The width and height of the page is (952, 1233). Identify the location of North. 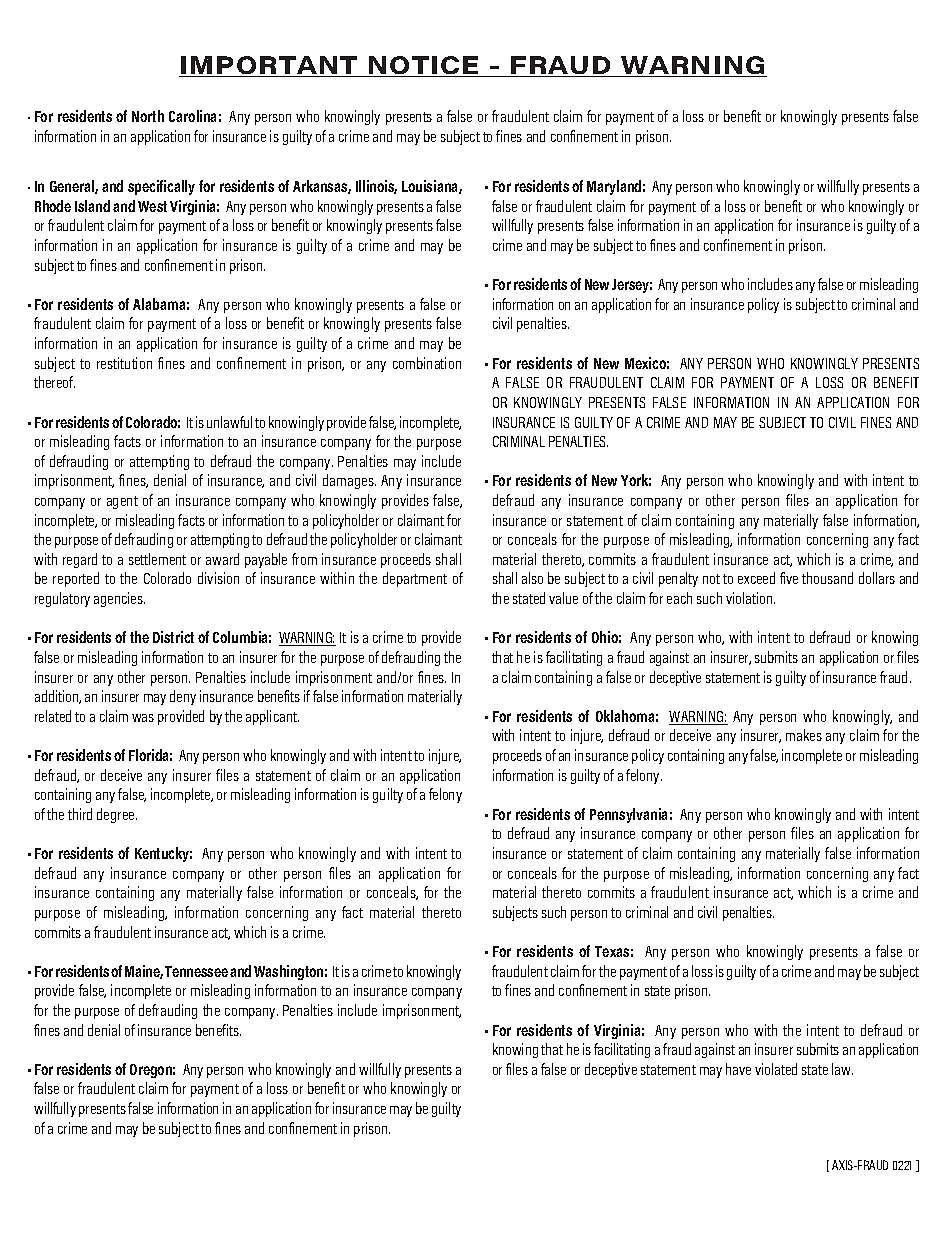
(148, 116).
